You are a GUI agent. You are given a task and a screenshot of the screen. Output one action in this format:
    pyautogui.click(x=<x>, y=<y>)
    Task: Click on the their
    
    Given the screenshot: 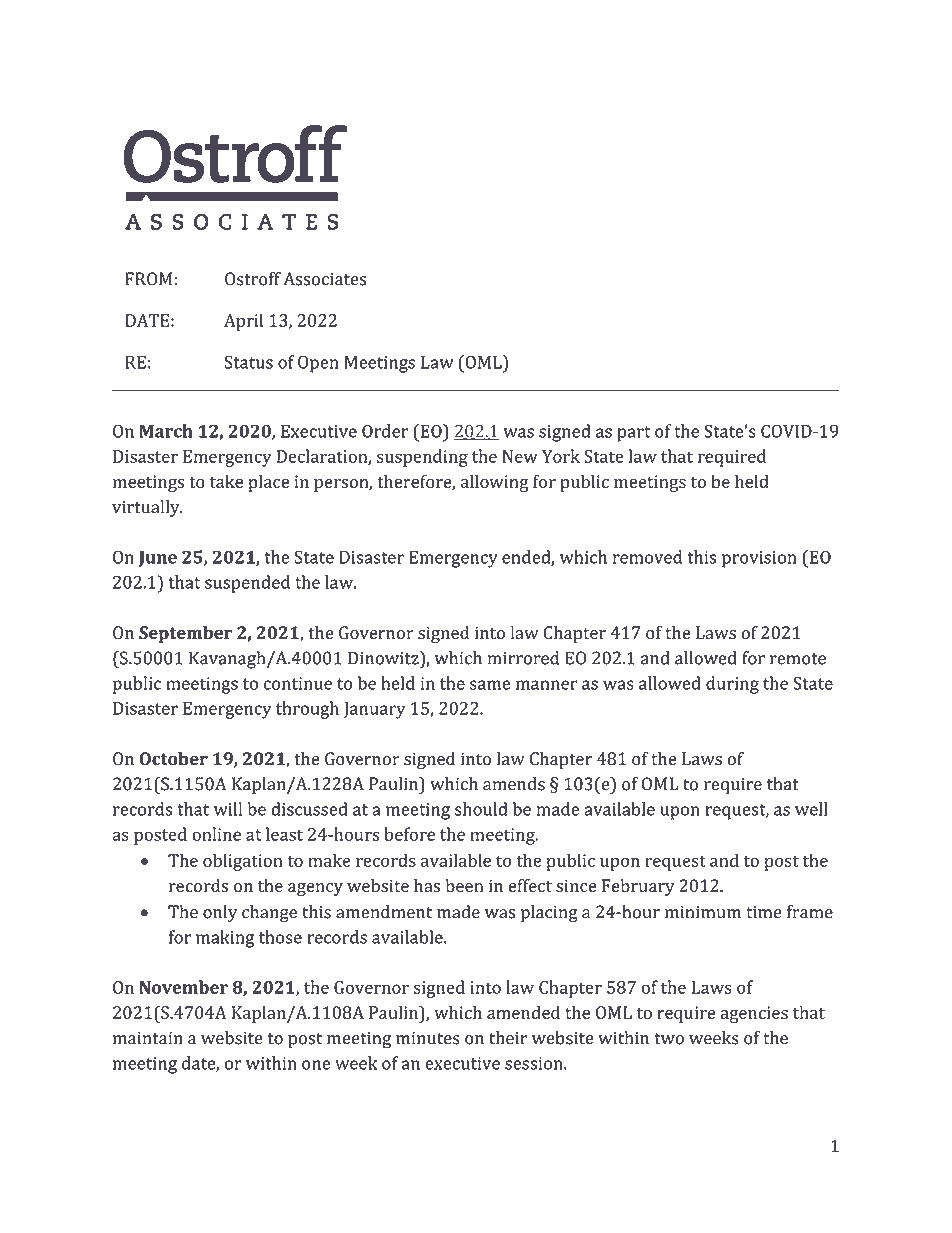 What is the action you would take?
    pyautogui.click(x=508, y=1038)
